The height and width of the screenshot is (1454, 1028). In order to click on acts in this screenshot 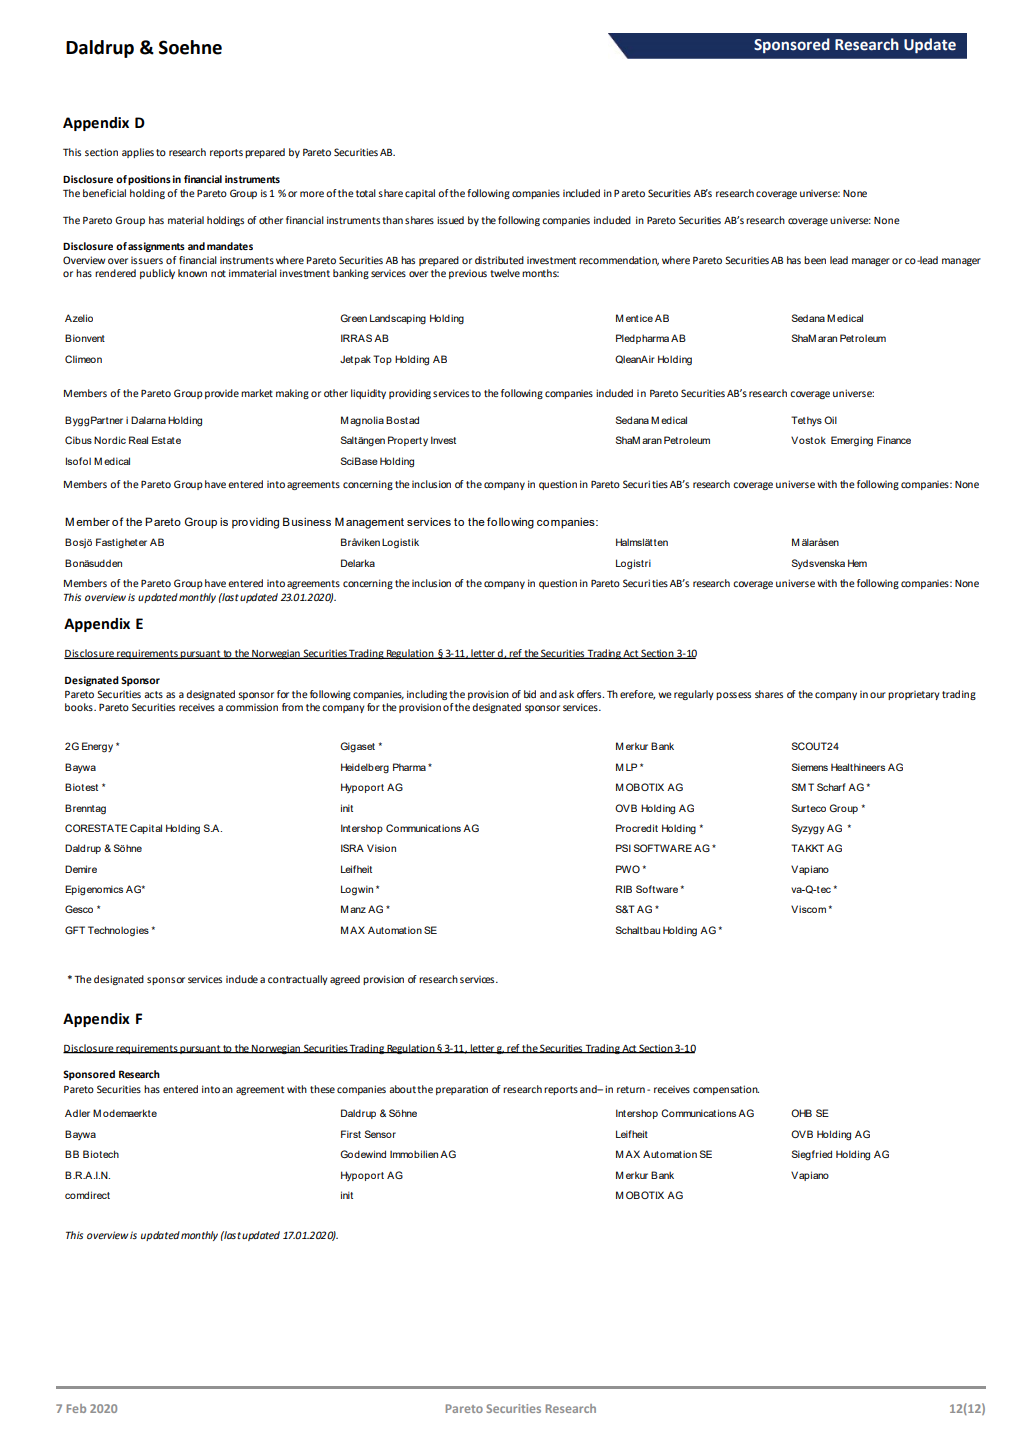, I will do `click(153, 694)`.
